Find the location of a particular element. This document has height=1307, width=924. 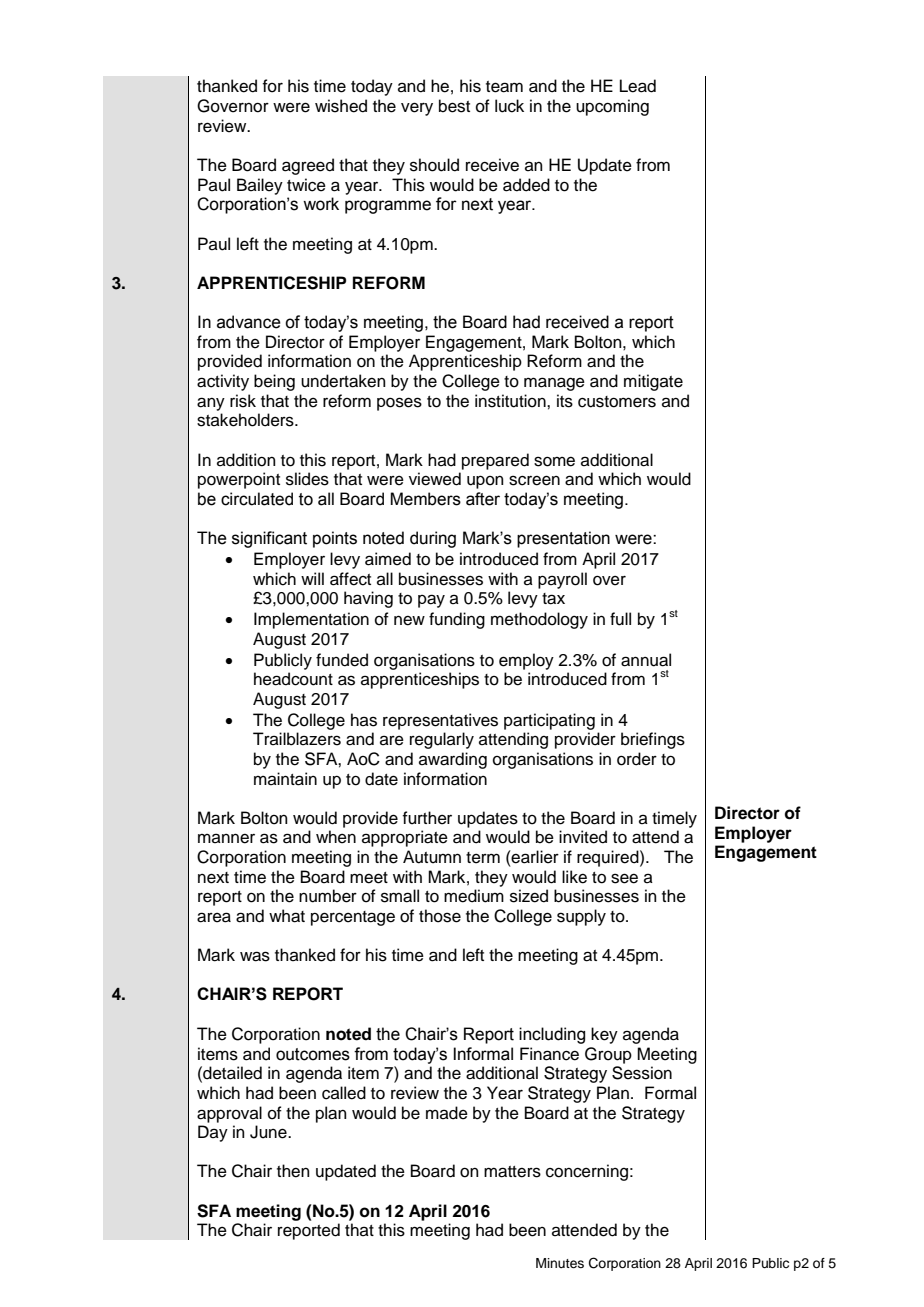

was is located at coordinates (255, 956).
